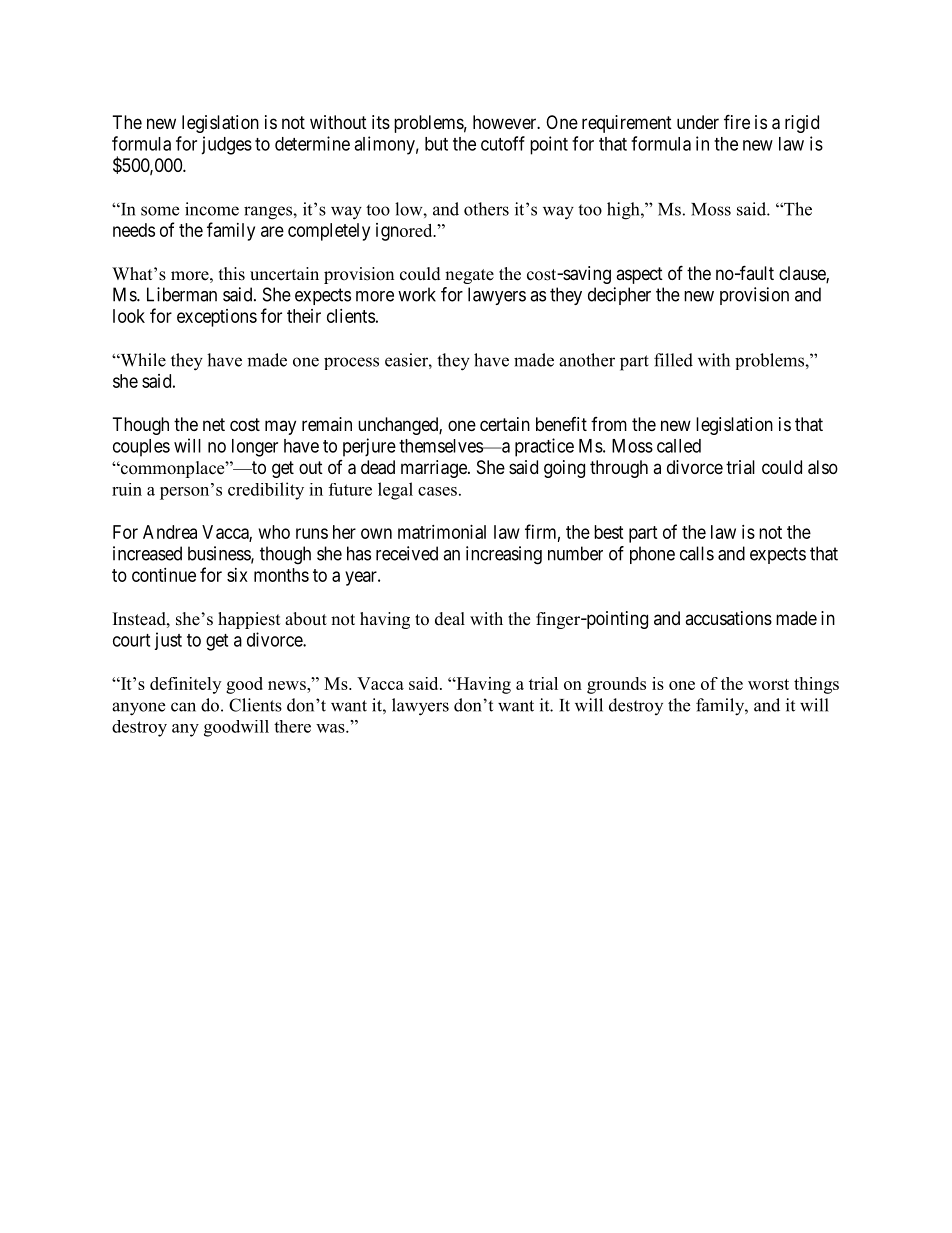 The width and height of the page is (952, 1233). Describe the element at coordinates (226, 145) in the page. I see `judges` at that location.
